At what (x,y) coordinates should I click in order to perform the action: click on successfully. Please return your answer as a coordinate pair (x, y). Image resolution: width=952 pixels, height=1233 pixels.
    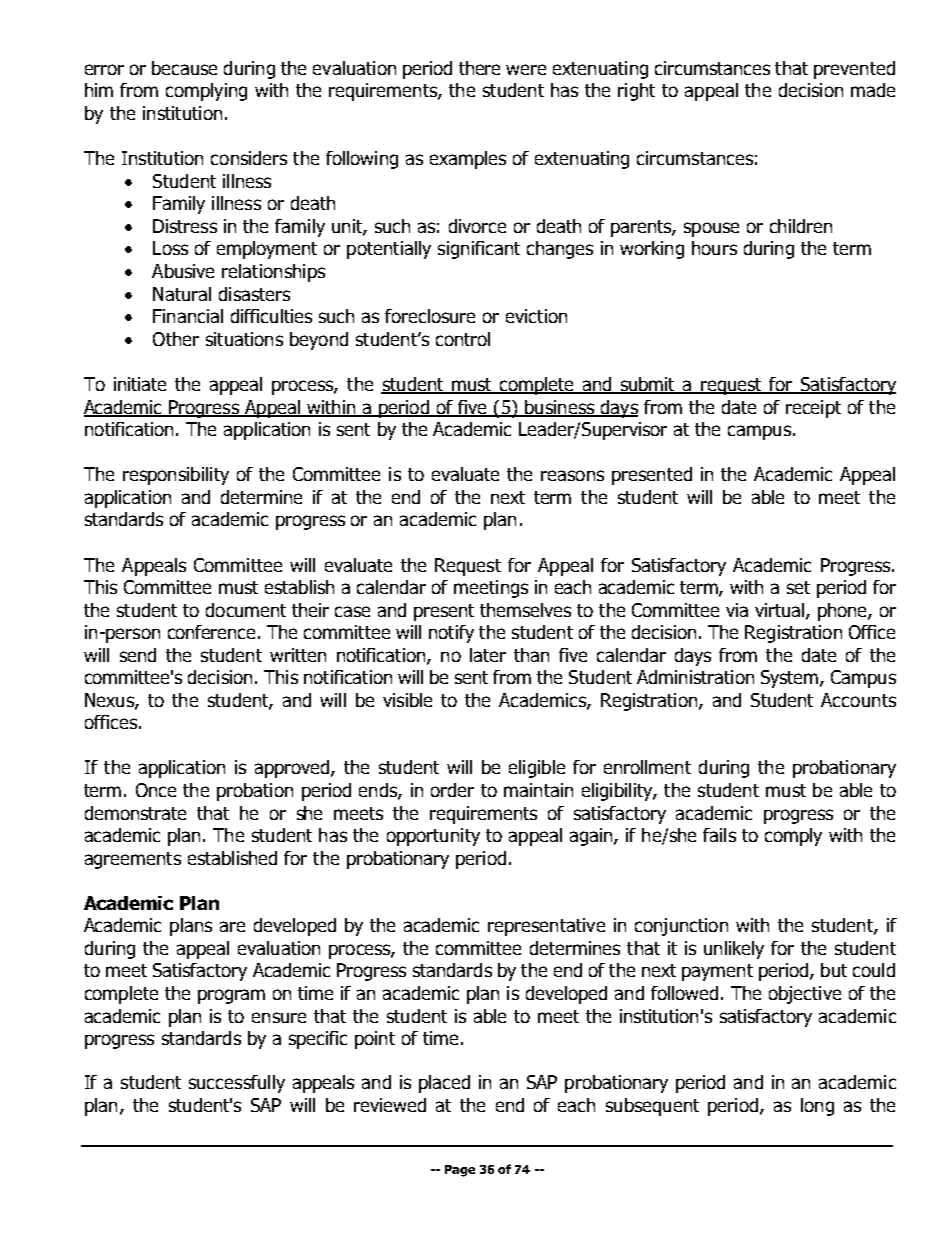
    Looking at the image, I should click on (237, 1084).
